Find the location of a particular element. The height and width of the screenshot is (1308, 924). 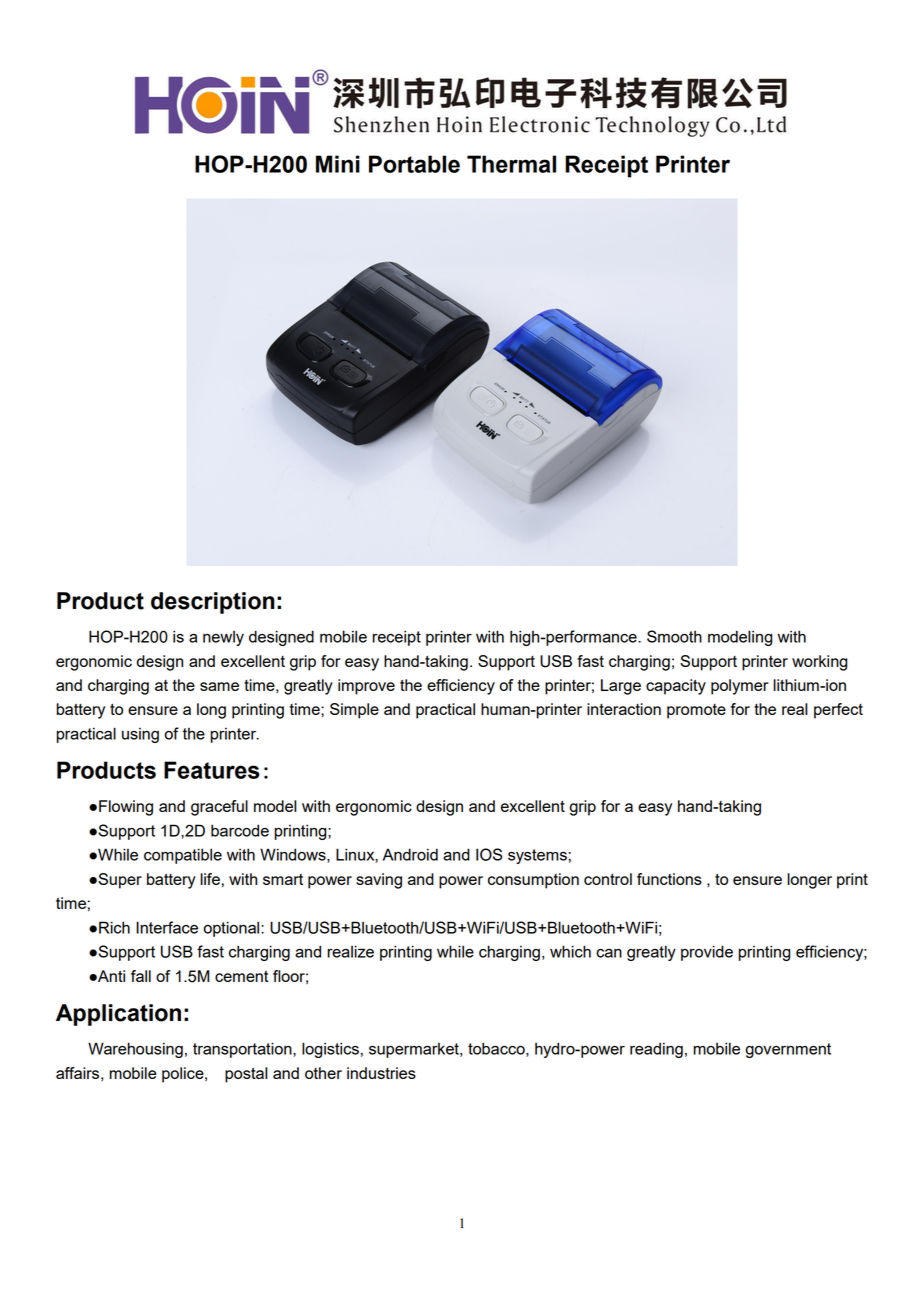

Mini is located at coordinates (338, 164).
